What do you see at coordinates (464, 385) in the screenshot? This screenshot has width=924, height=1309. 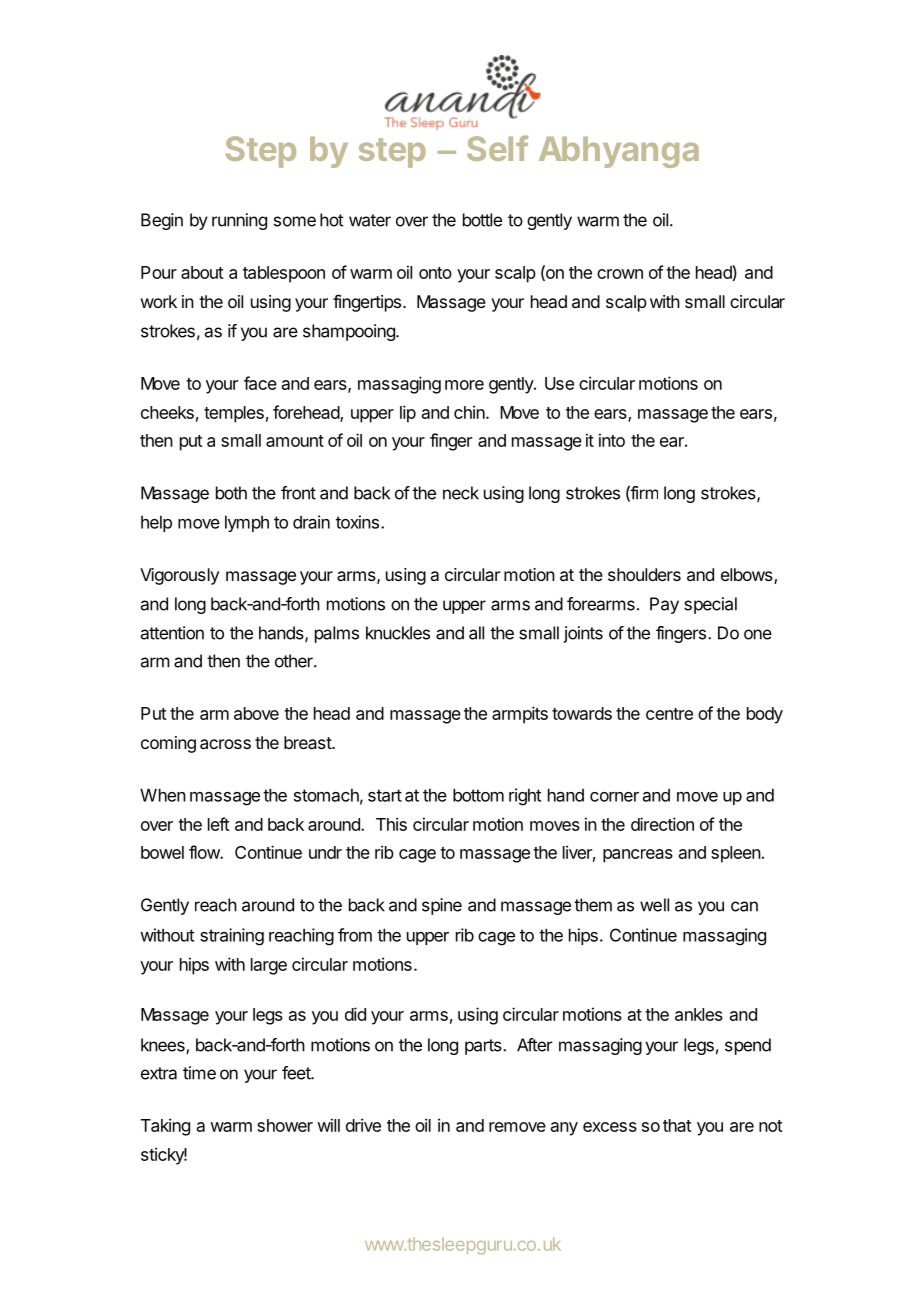 I see `more` at bounding box center [464, 385].
